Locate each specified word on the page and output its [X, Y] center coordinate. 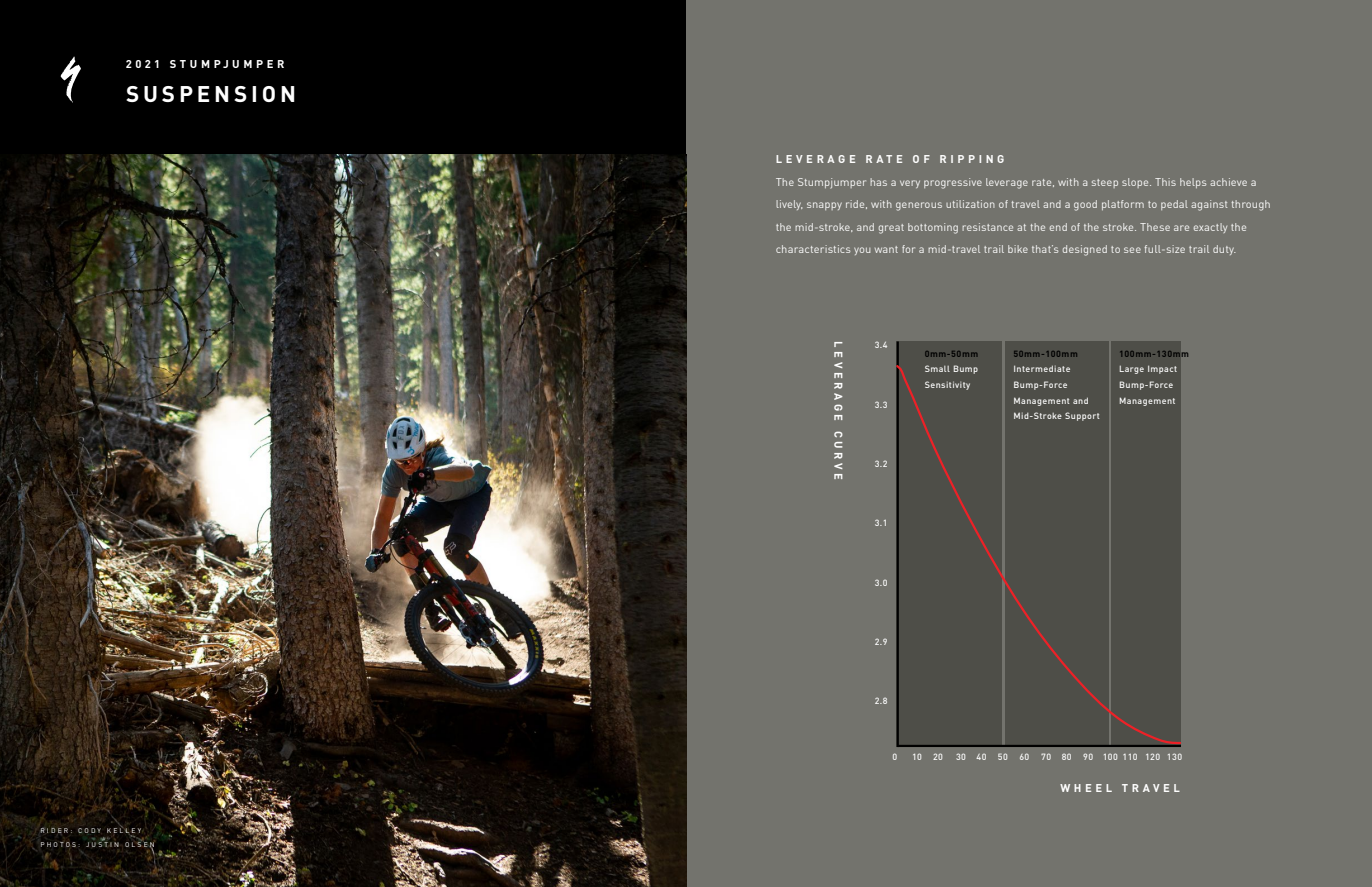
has [878, 182]
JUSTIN [102, 843]
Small [937, 368]
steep [1105, 183]
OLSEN [139, 844]
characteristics [813, 249]
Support [1082, 416]
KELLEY [124, 831]
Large [1132, 369]
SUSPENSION [210, 94]
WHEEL [1086, 788]
